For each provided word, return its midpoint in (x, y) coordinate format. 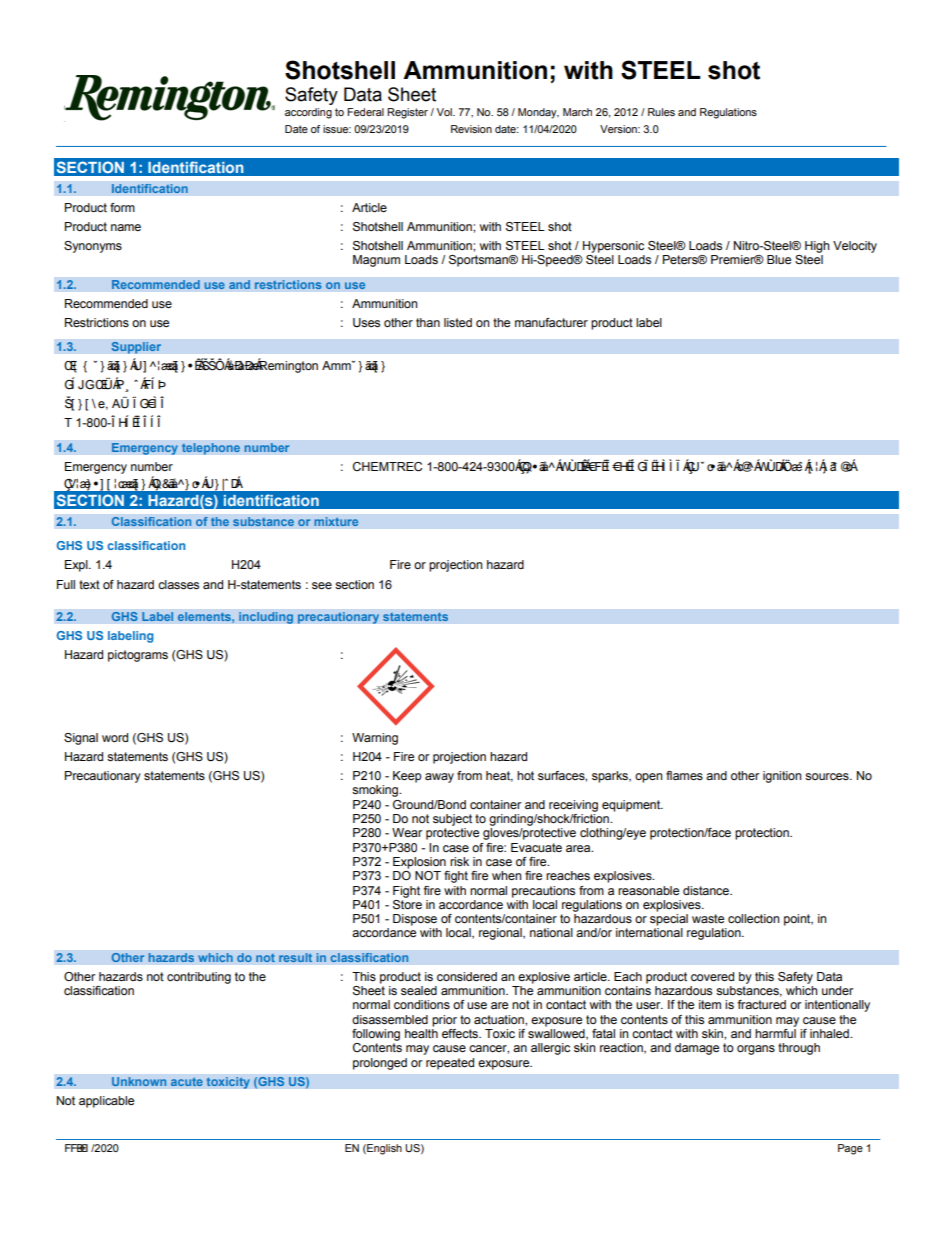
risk (459, 861)
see (322, 585)
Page (850, 1149)
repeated (450, 1064)
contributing (199, 978)
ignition (782, 777)
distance (707, 890)
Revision (471, 129)
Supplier (136, 347)
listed (458, 322)
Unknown (139, 1082)
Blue (779, 259)
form (122, 207)
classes (178, 584)
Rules (661, 112)
